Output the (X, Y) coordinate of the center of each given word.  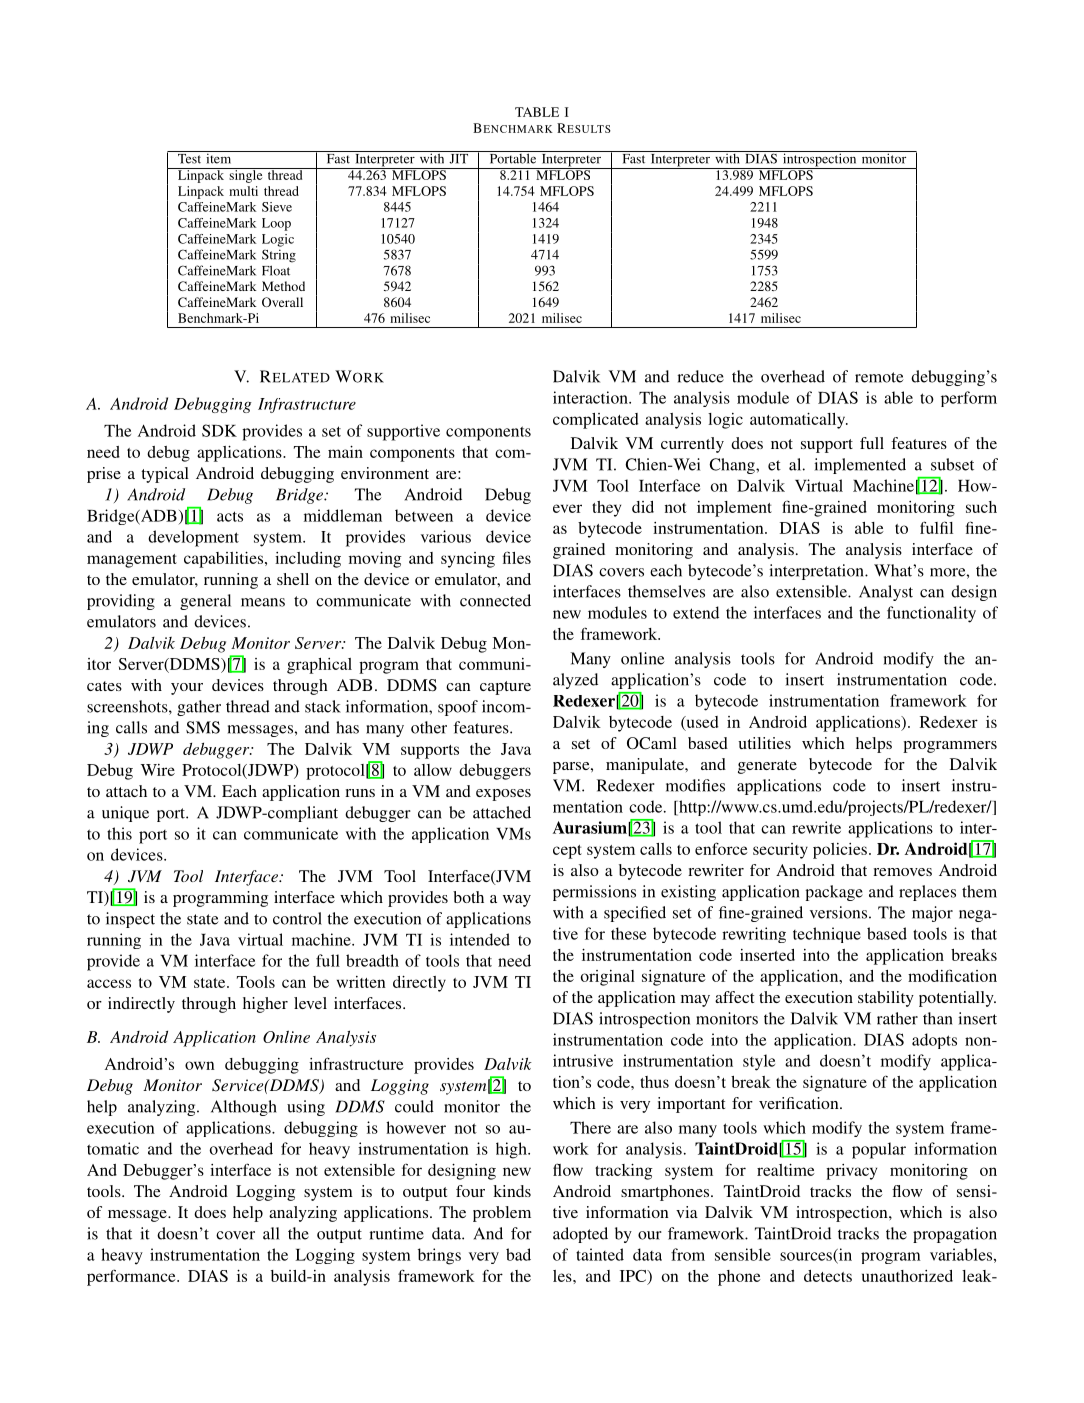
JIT (458, 157)
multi (243, 191)
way (517, 901)
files (517, 557)
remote (879, 377)
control (297, 918)
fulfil (936, 527)
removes (902, 872)
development (193, 538)
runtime (396, 1233)
